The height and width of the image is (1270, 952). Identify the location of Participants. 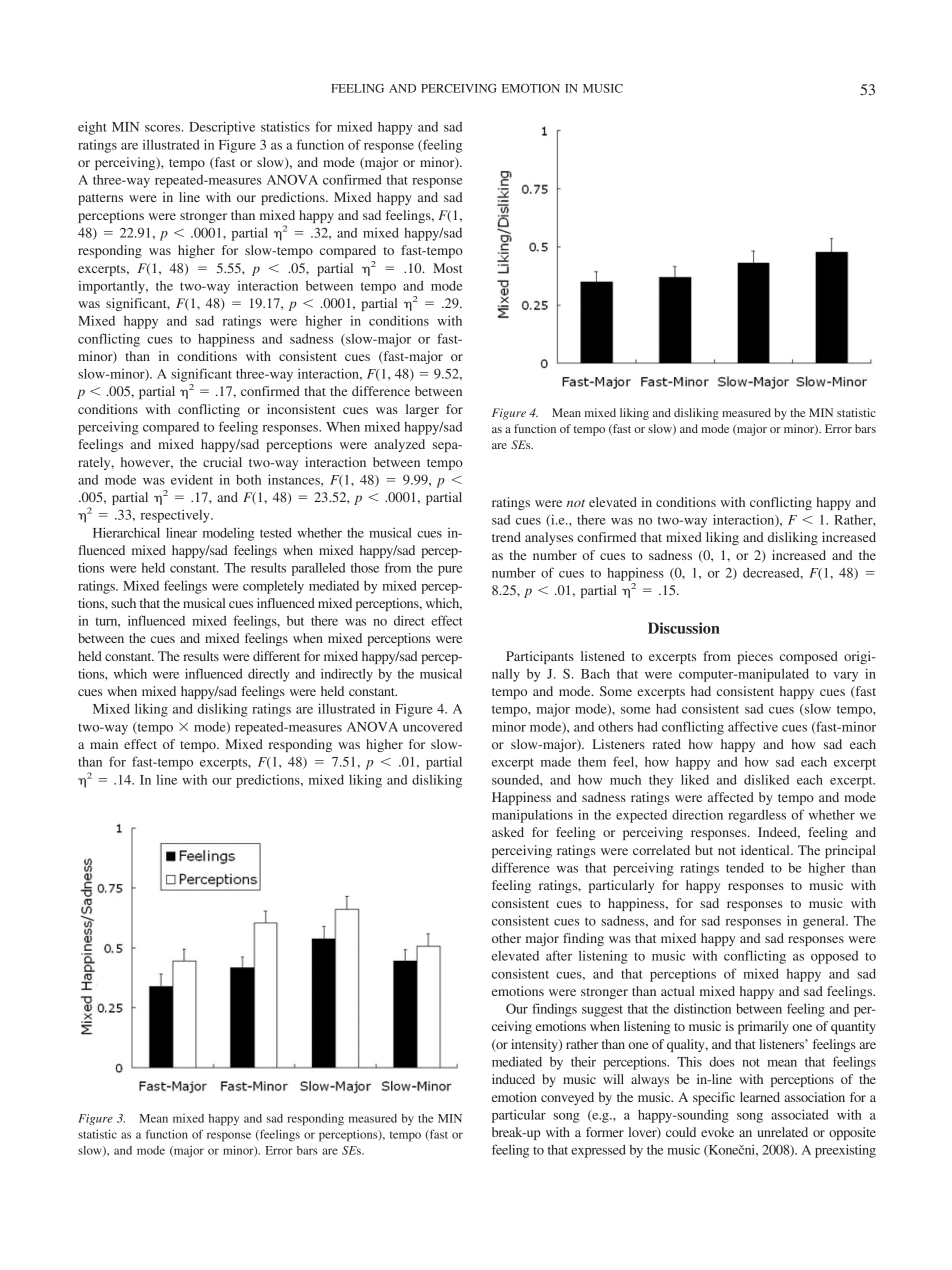
(540, 657).
